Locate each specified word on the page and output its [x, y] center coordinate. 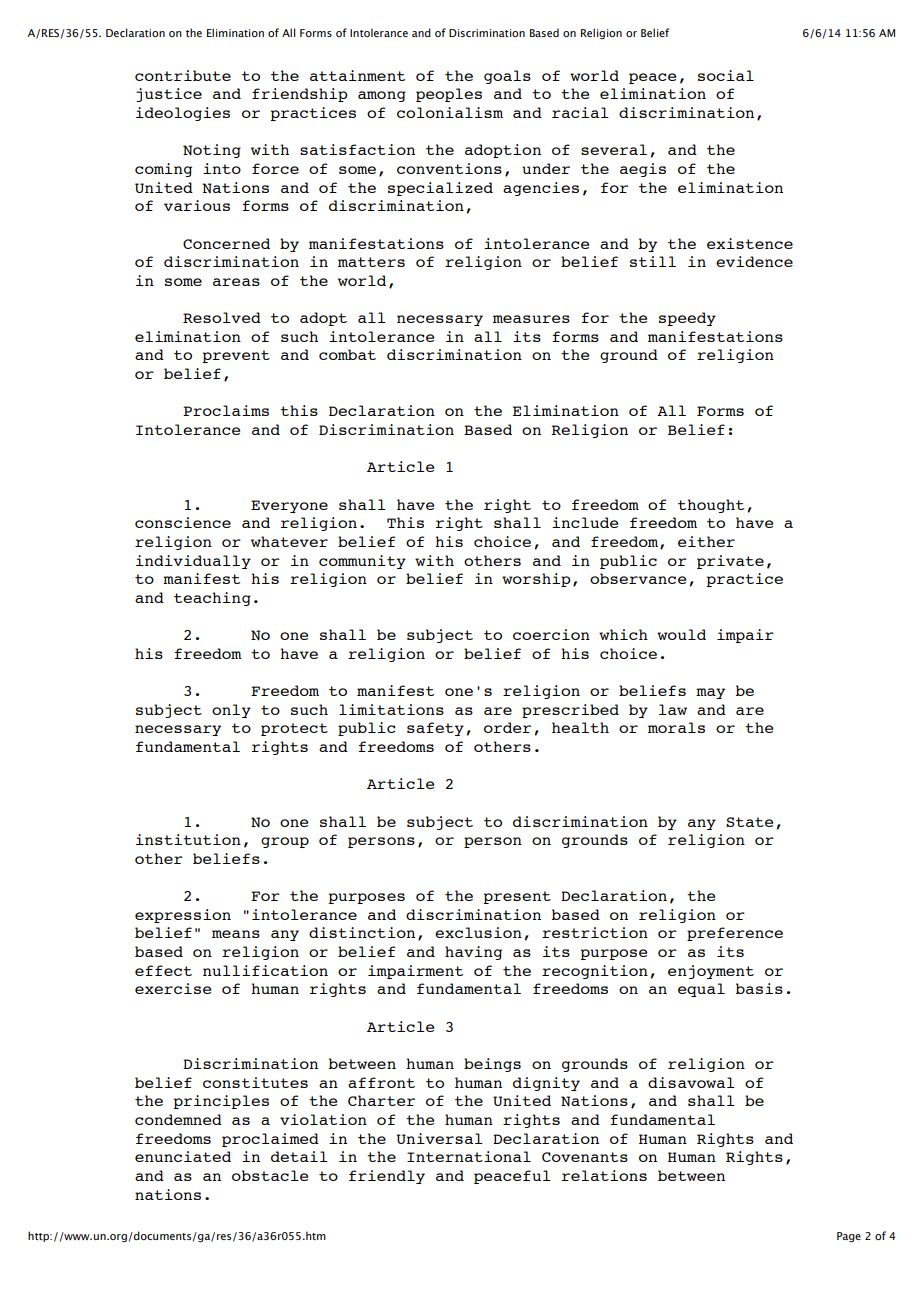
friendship [300, 95]
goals [507, 77]
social [726, 75]
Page [849, 1237]
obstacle [270, 1175]
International [469, 1156]
